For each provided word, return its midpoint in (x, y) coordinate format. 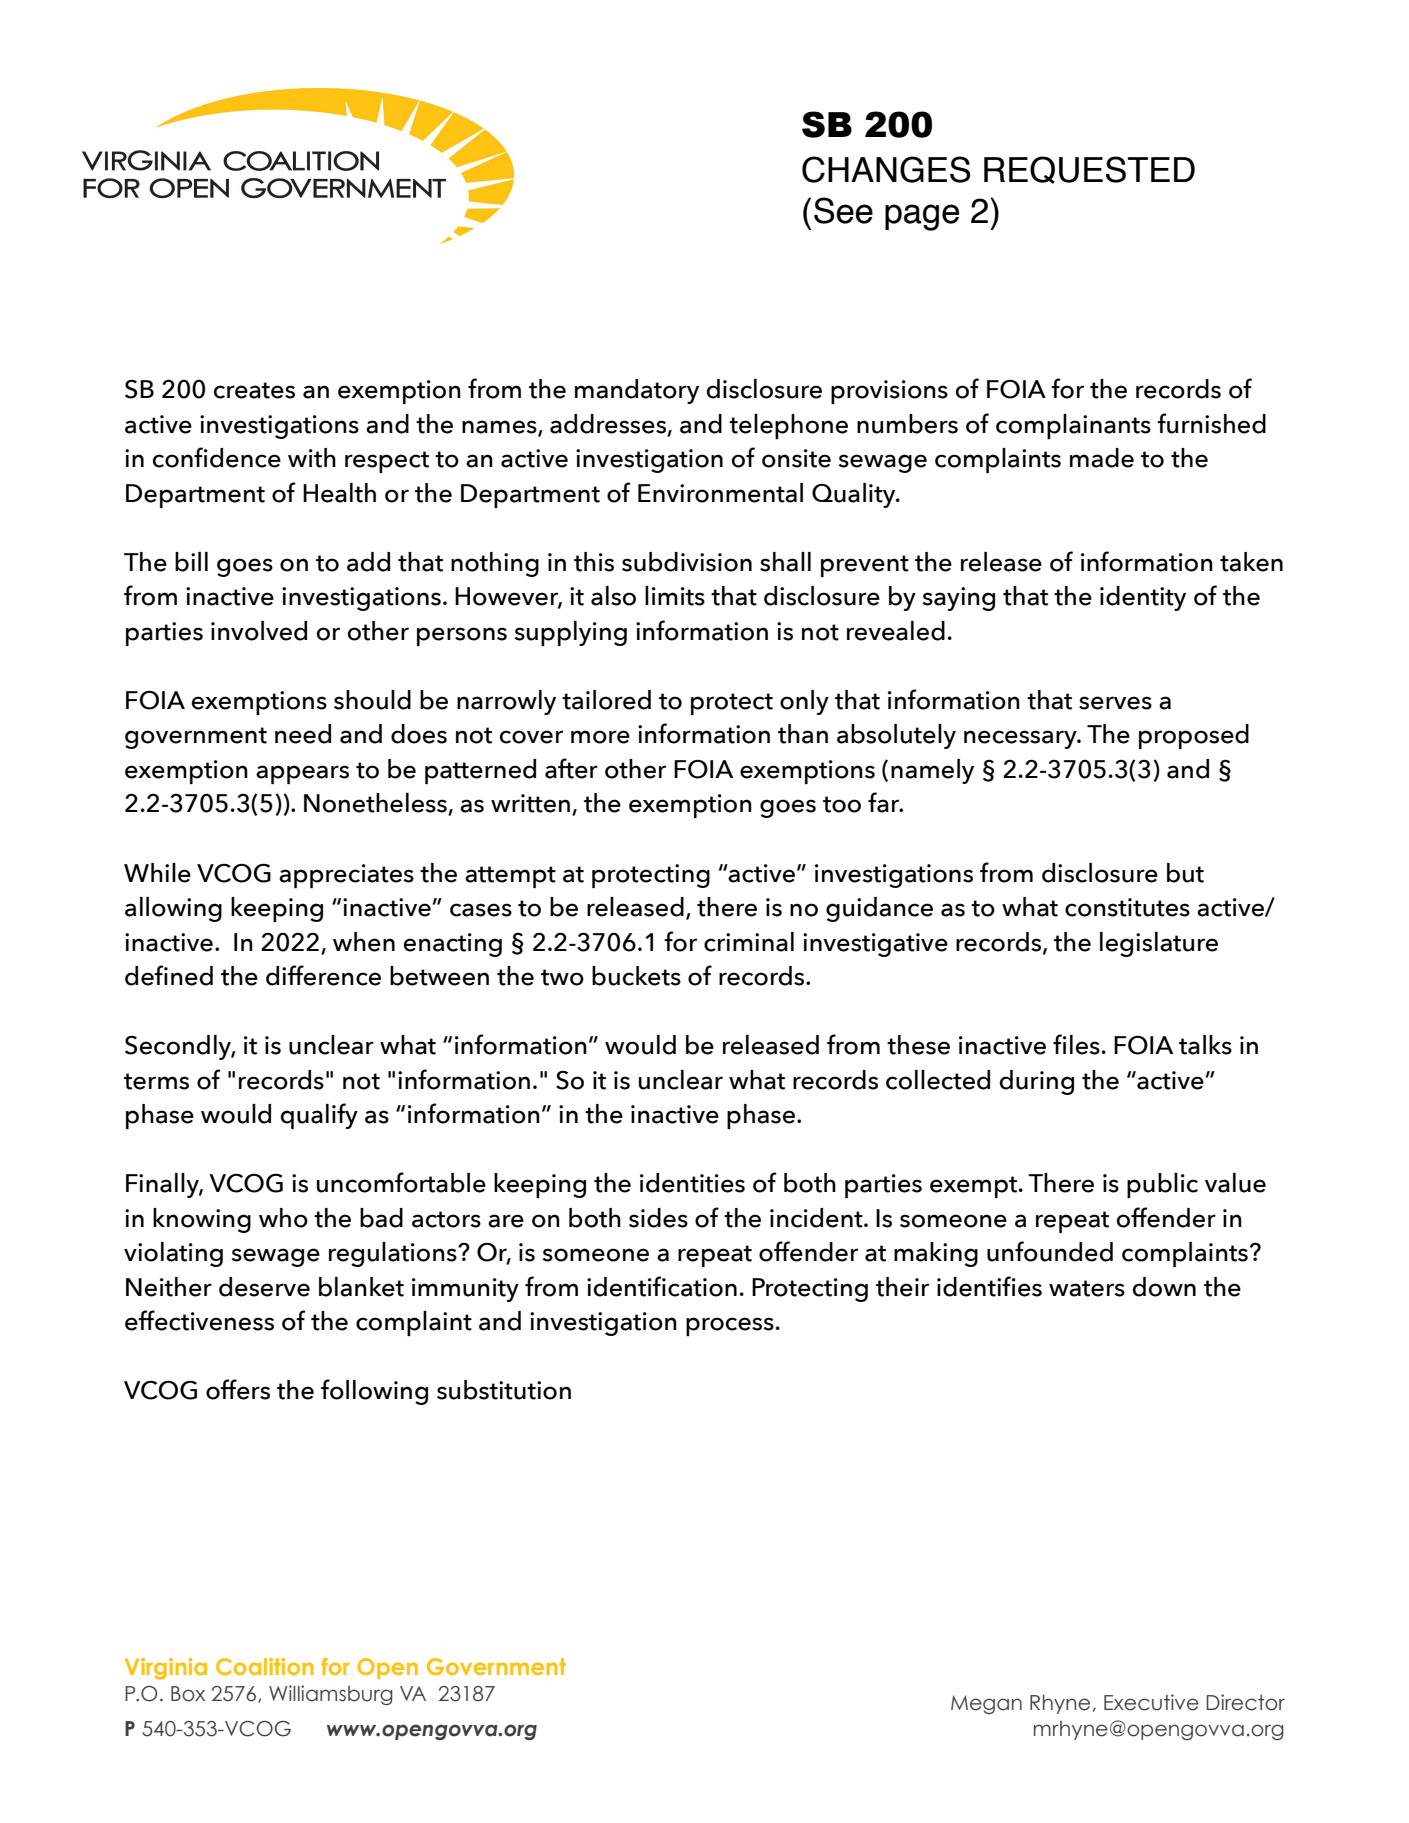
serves (1115, 703)
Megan (986, 1704)
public (1162, 1185)
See (843, 210)
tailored (606, 700)
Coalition (264, 1666)
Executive (1151, 1702)
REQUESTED (1089, 170)
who (283, 1218)
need (303, 734)
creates (254, 390)
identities (692, 1183)
